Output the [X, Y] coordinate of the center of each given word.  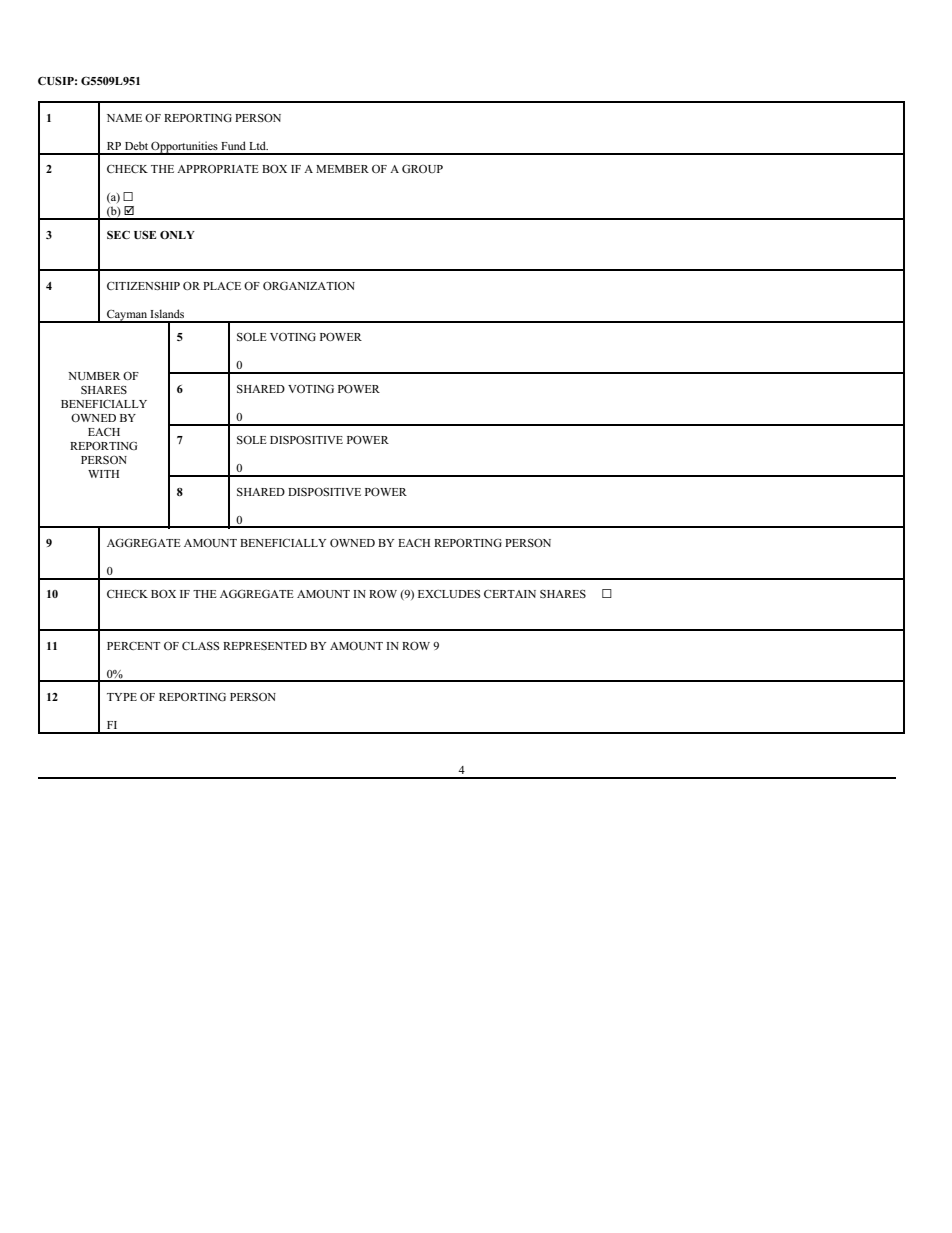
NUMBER [94, 376]
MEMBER [342, 169]
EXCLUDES [449, 594]
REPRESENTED [265, 646]
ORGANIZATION [309, 285]
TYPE [122, 697]
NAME [124, 118]
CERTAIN [510, 594]
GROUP [422, 168]
